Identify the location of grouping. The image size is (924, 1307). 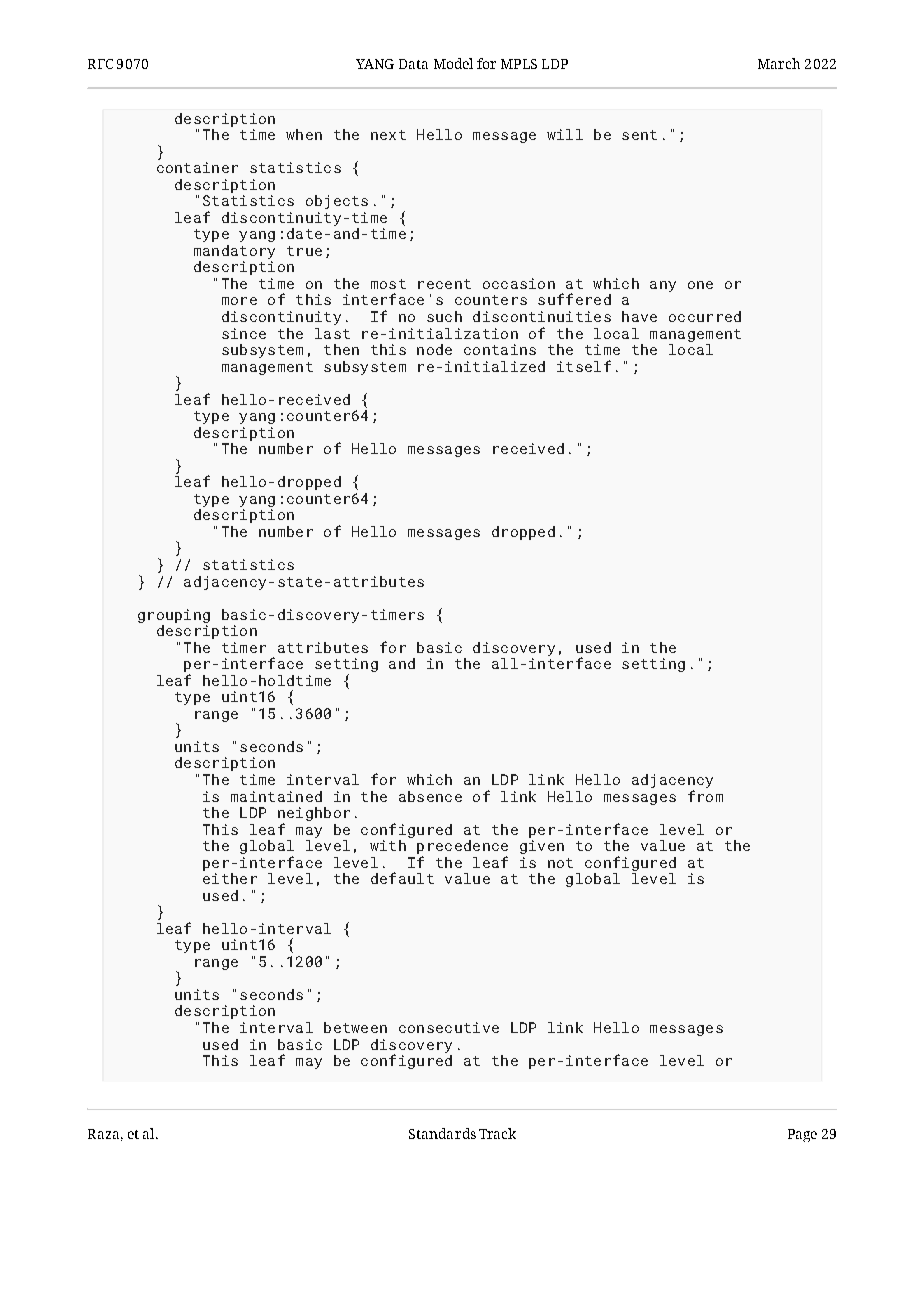
(174, 616).
